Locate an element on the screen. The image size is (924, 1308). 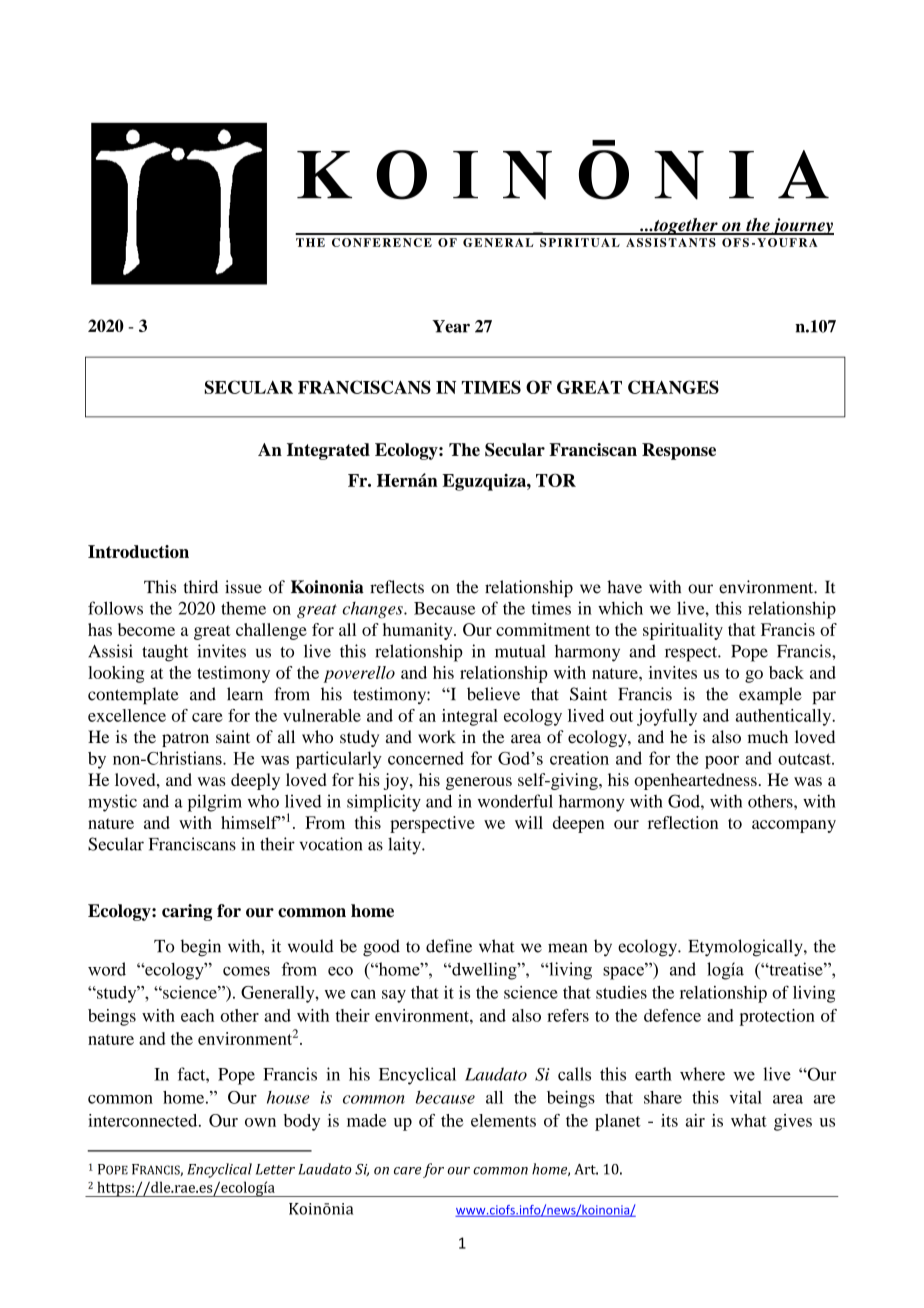
together is located at coordinates (686, 226).
